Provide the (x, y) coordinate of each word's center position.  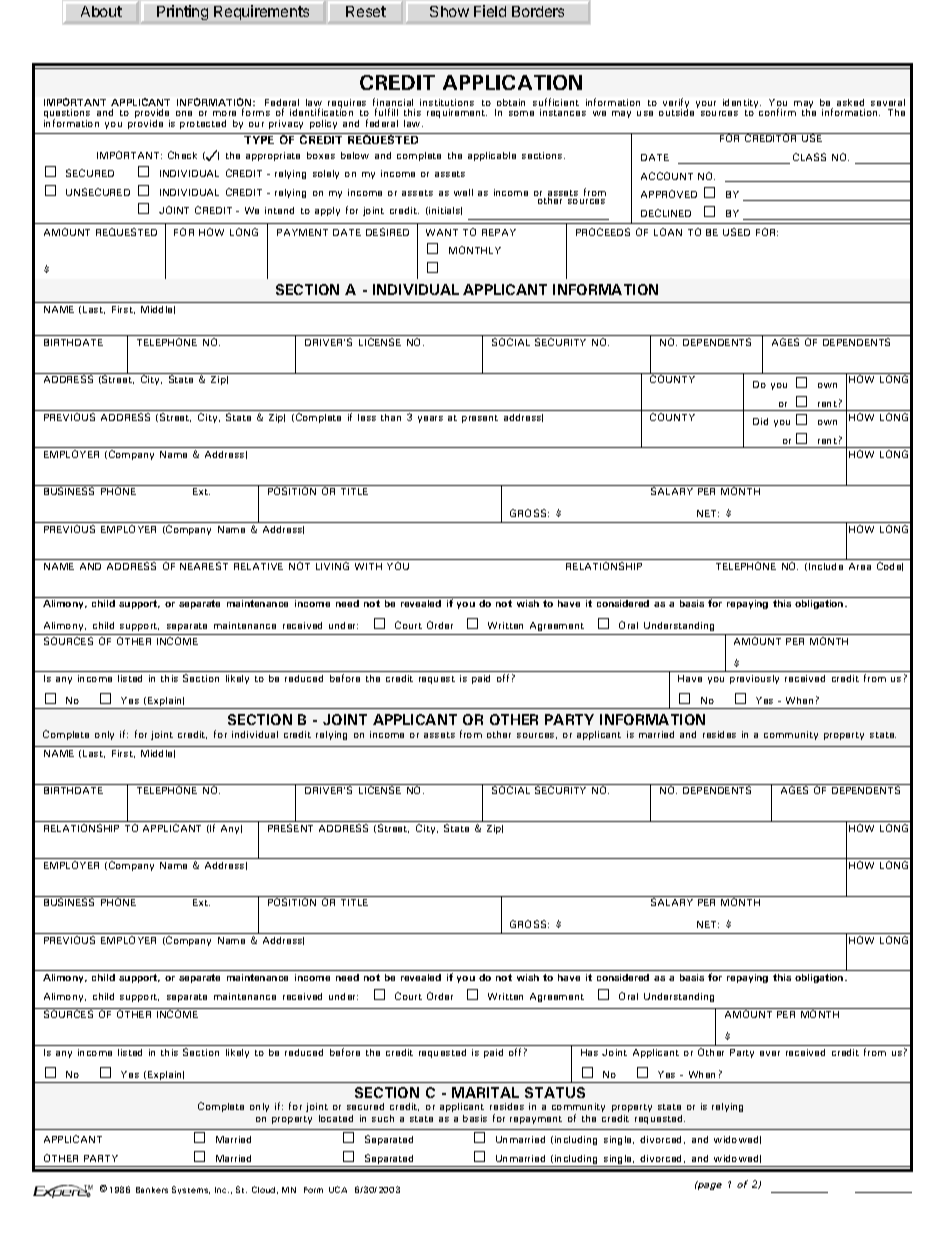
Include (826, 566)
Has (589, 1052)
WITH (368, 566)
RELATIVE (258, 566)
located (336, 1118)
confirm (777, 112)
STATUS (555, 1092)
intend (279, 210)
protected (203, 124)
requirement (457, 113)
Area (860, 566)
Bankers (152, 1190)
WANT (442, 232)
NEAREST (204, 566)
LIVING (332, 566)
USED (736, 232)
